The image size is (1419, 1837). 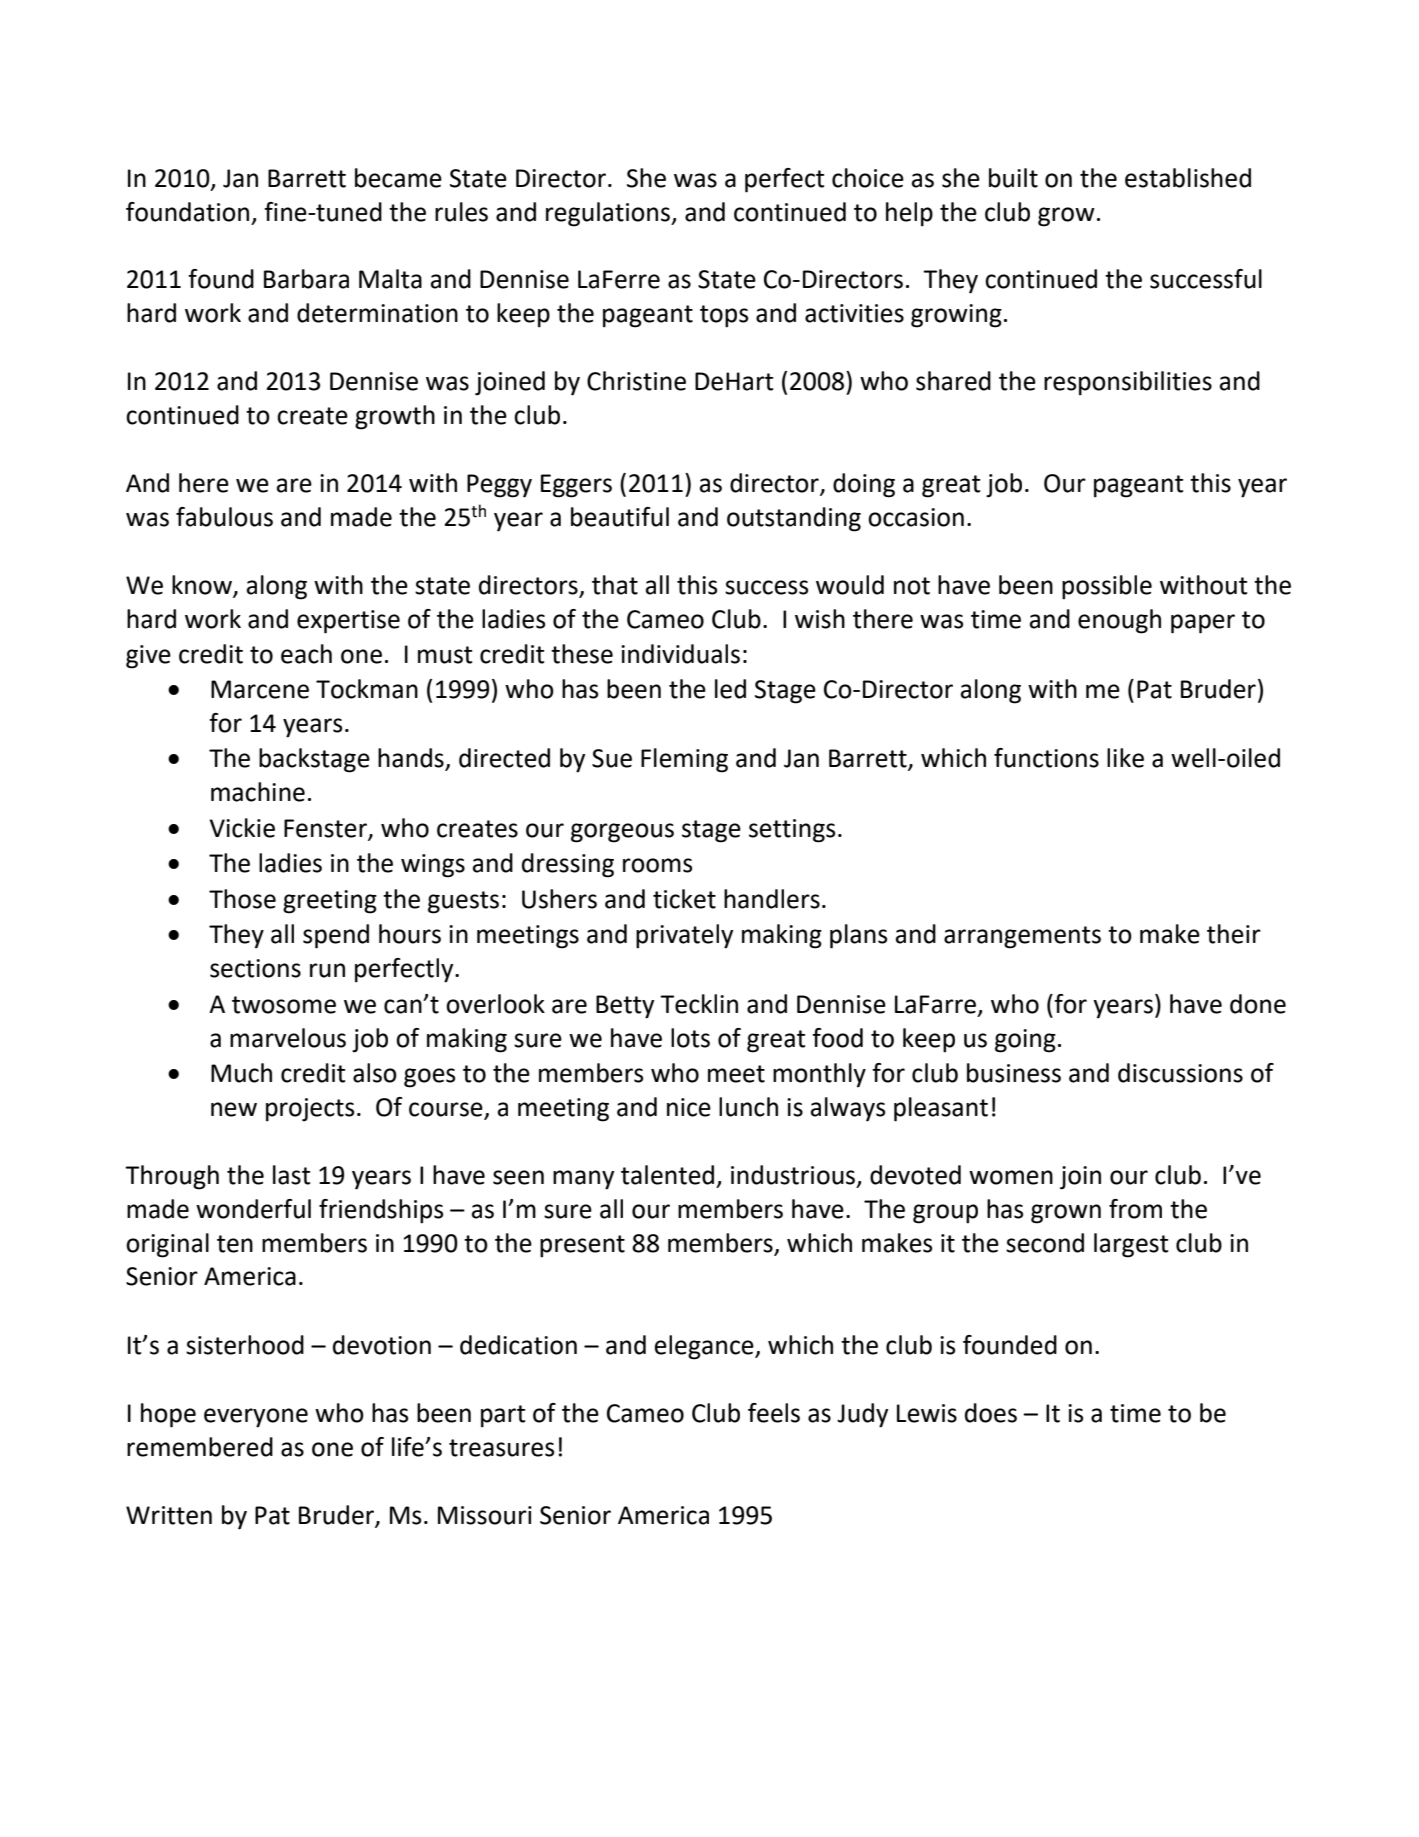 I want to click on lots, so click(x=690, y=1038).
